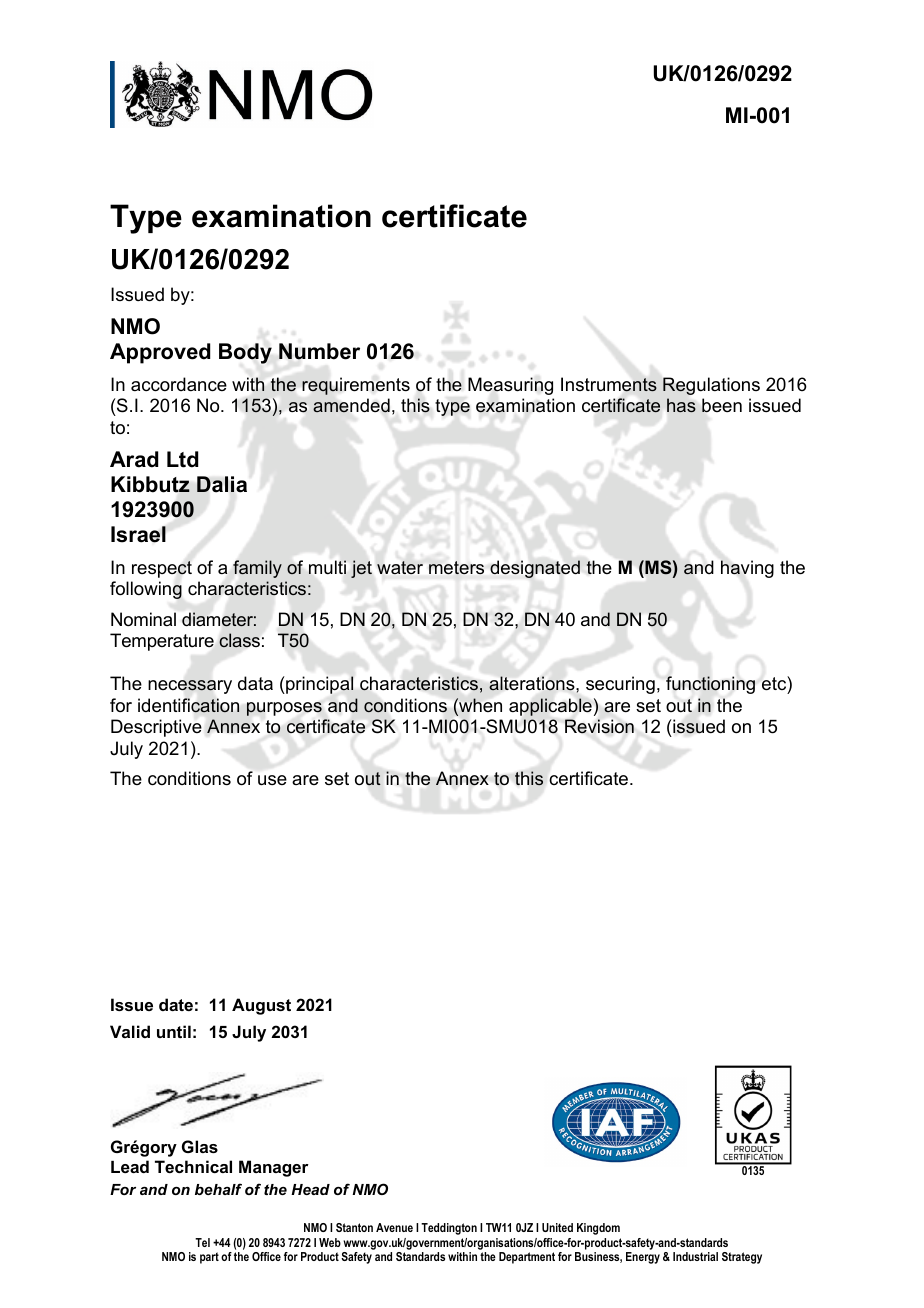  Describe the element at coordinates (747, 569) in the screenshot. I see `having` at that location.
